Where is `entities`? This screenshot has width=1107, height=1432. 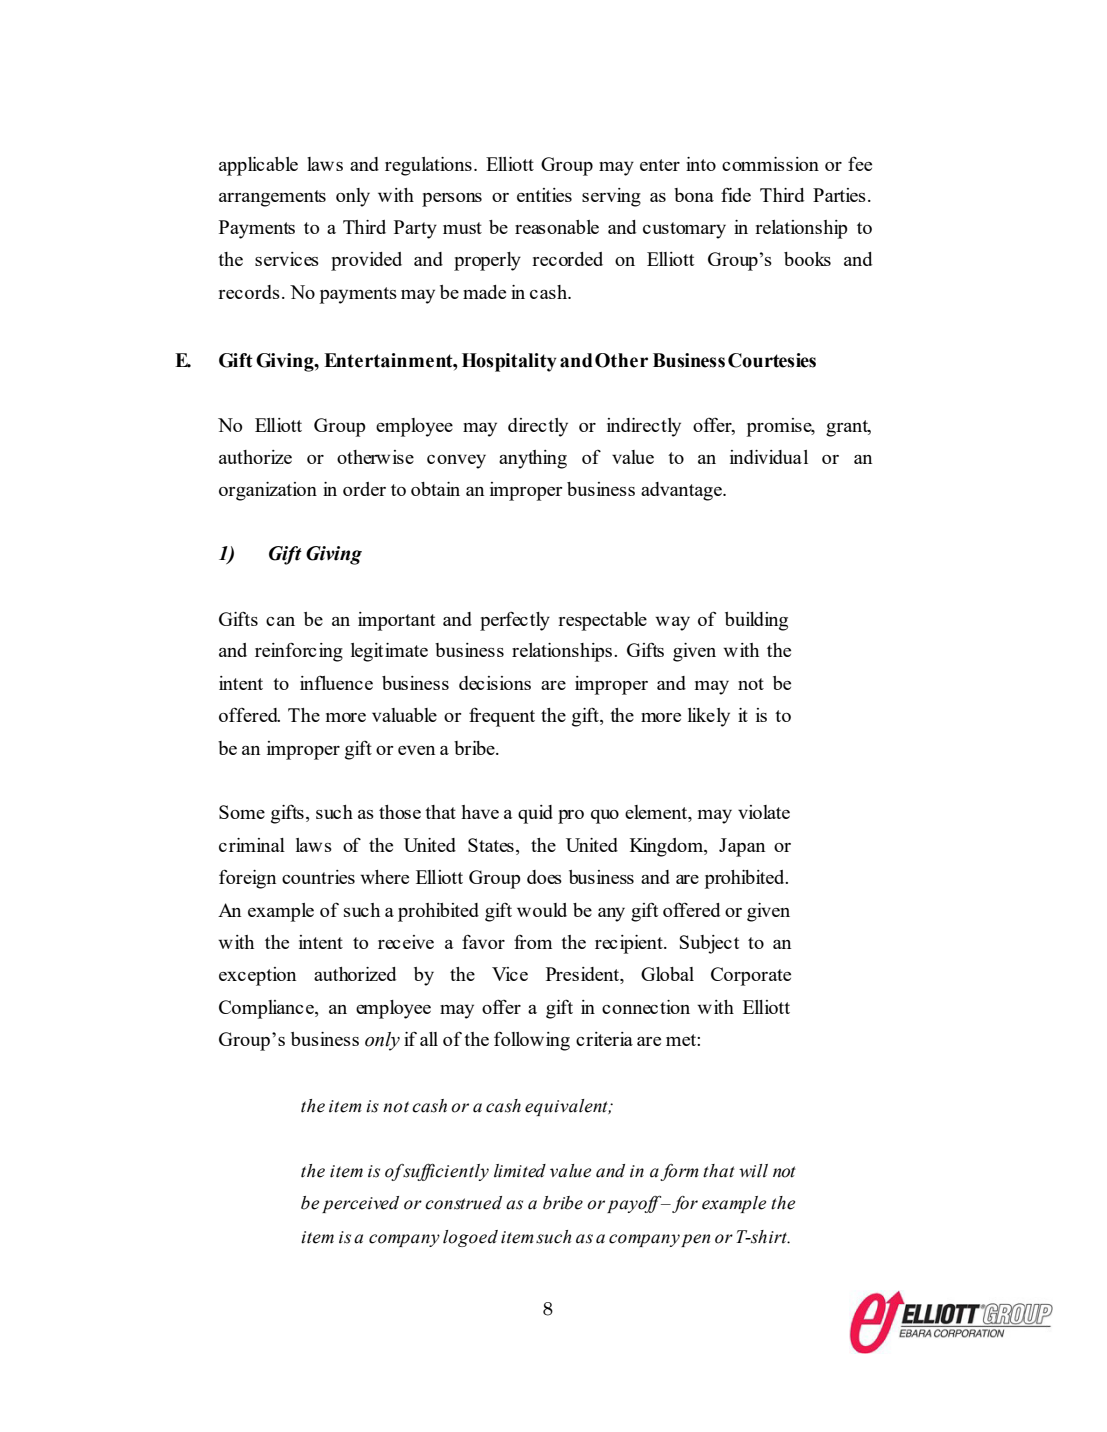
entities is located at coordinates (544, 195).
